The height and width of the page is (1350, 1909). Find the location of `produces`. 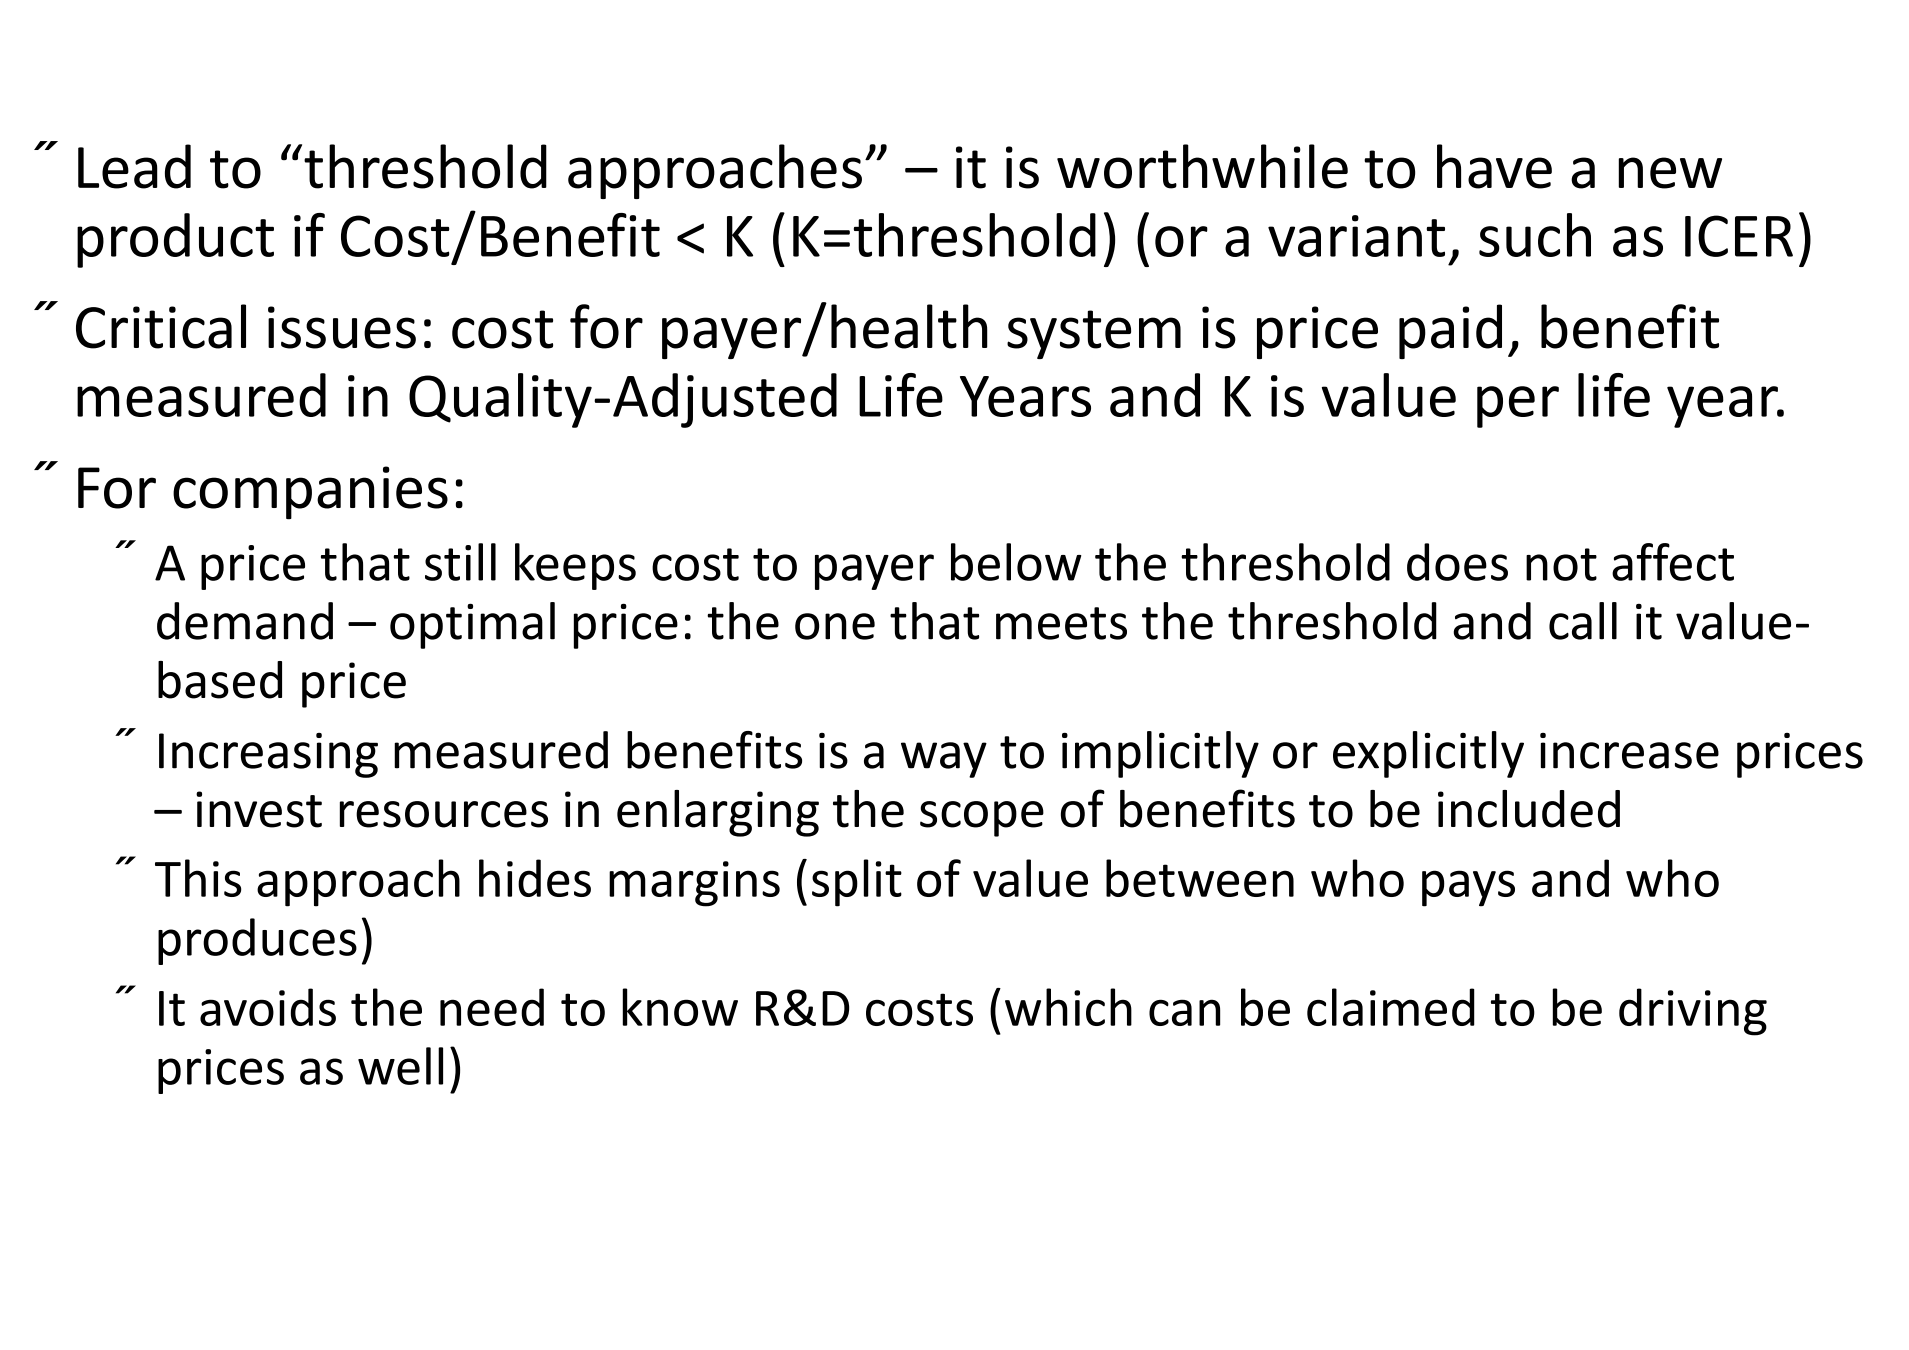

produces is located at coordinates (257, 941).
